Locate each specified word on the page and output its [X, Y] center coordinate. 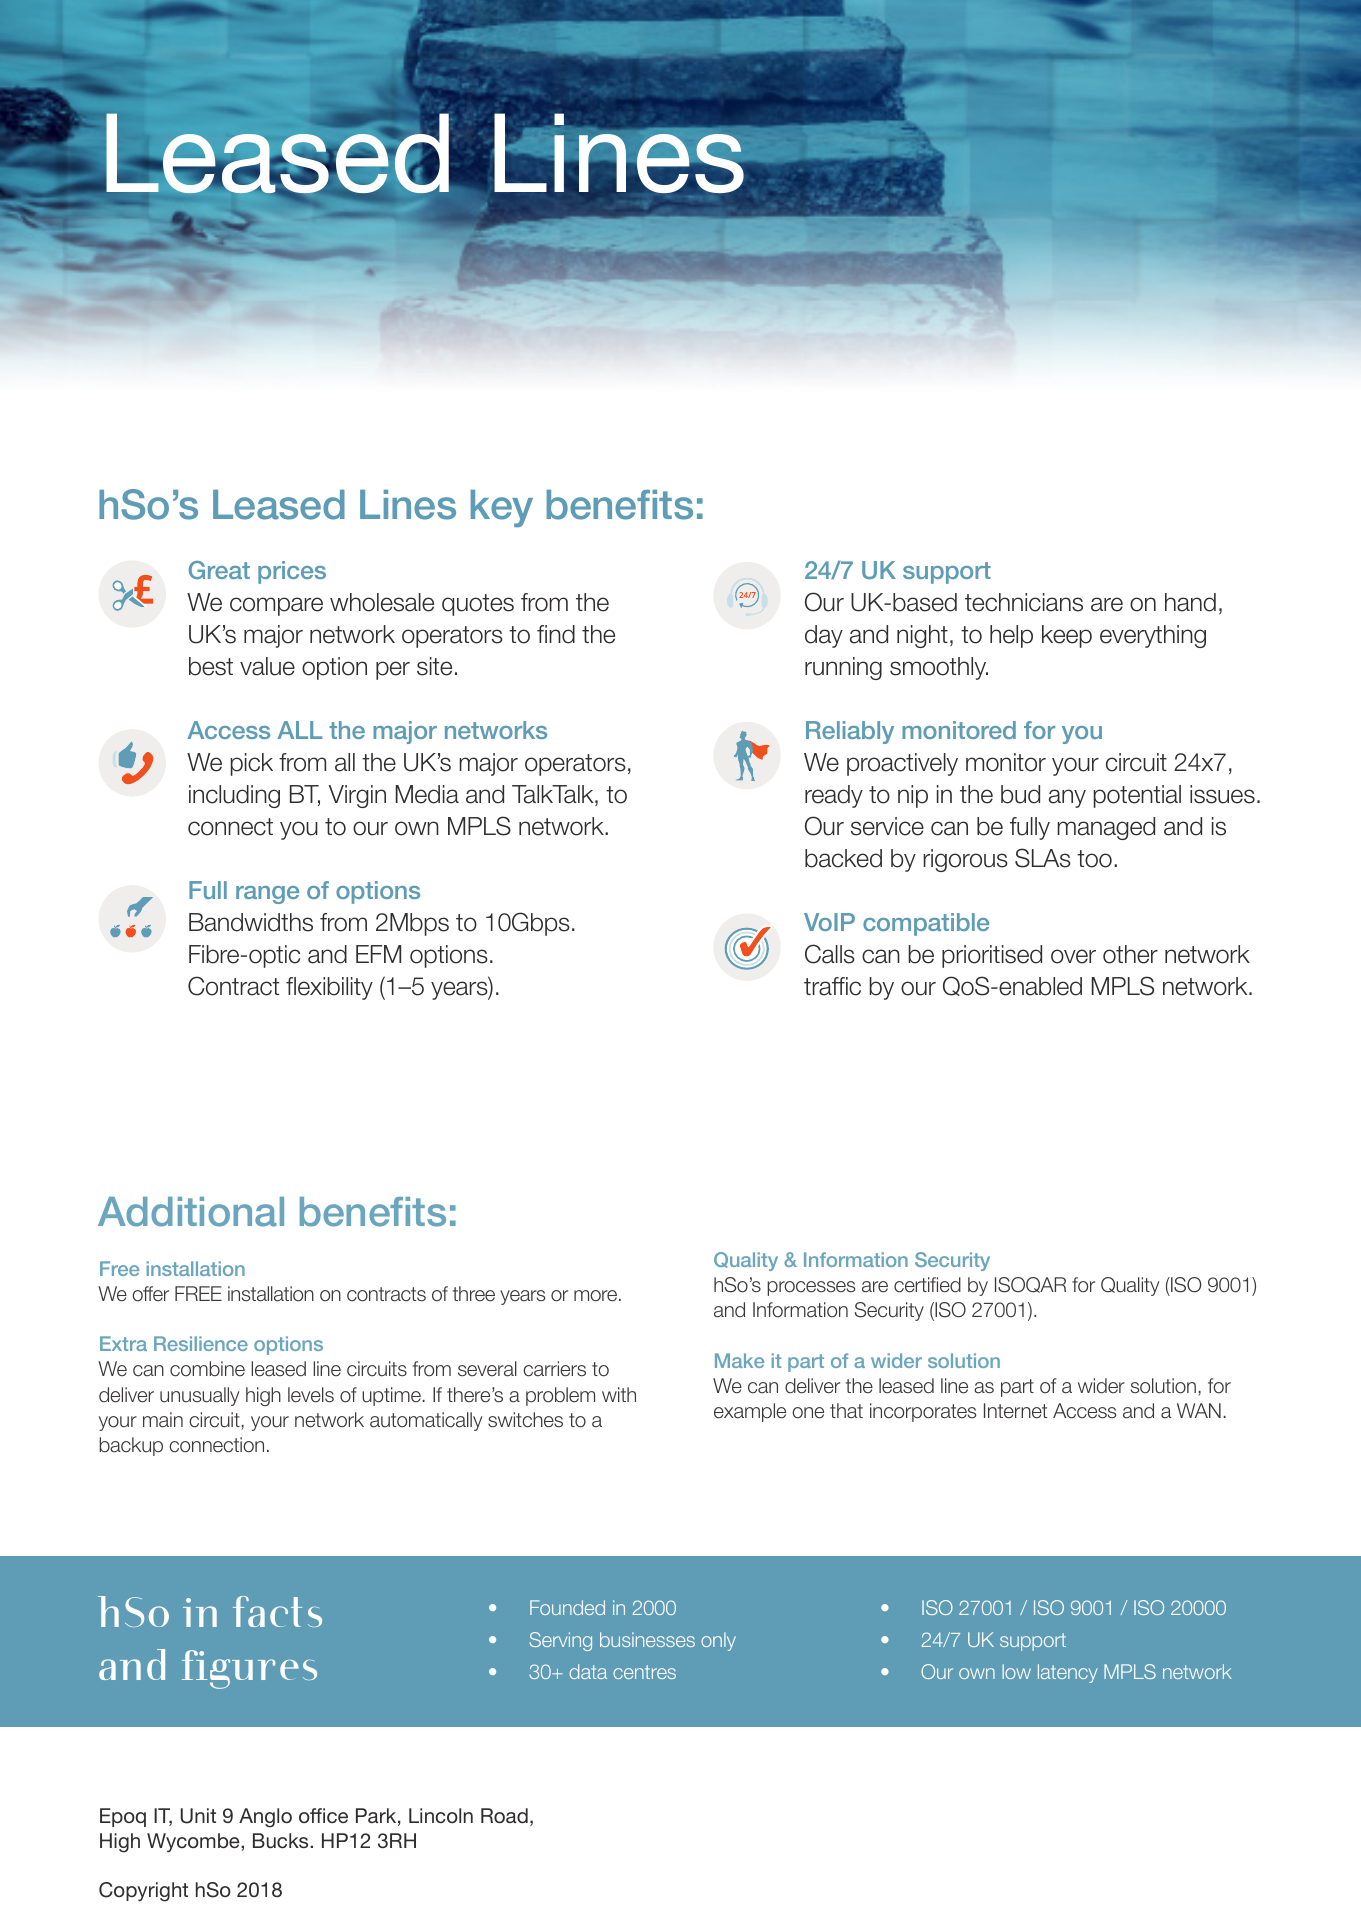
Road [504, 1815]
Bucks [282, 1840]
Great [219, 570]
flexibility [329, 988]
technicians [1024, 602]
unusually [199, 1396]
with [619, 1394]
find [556, 634]
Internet [1015, 1411]
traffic [832, 986]
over [1073, 956]
